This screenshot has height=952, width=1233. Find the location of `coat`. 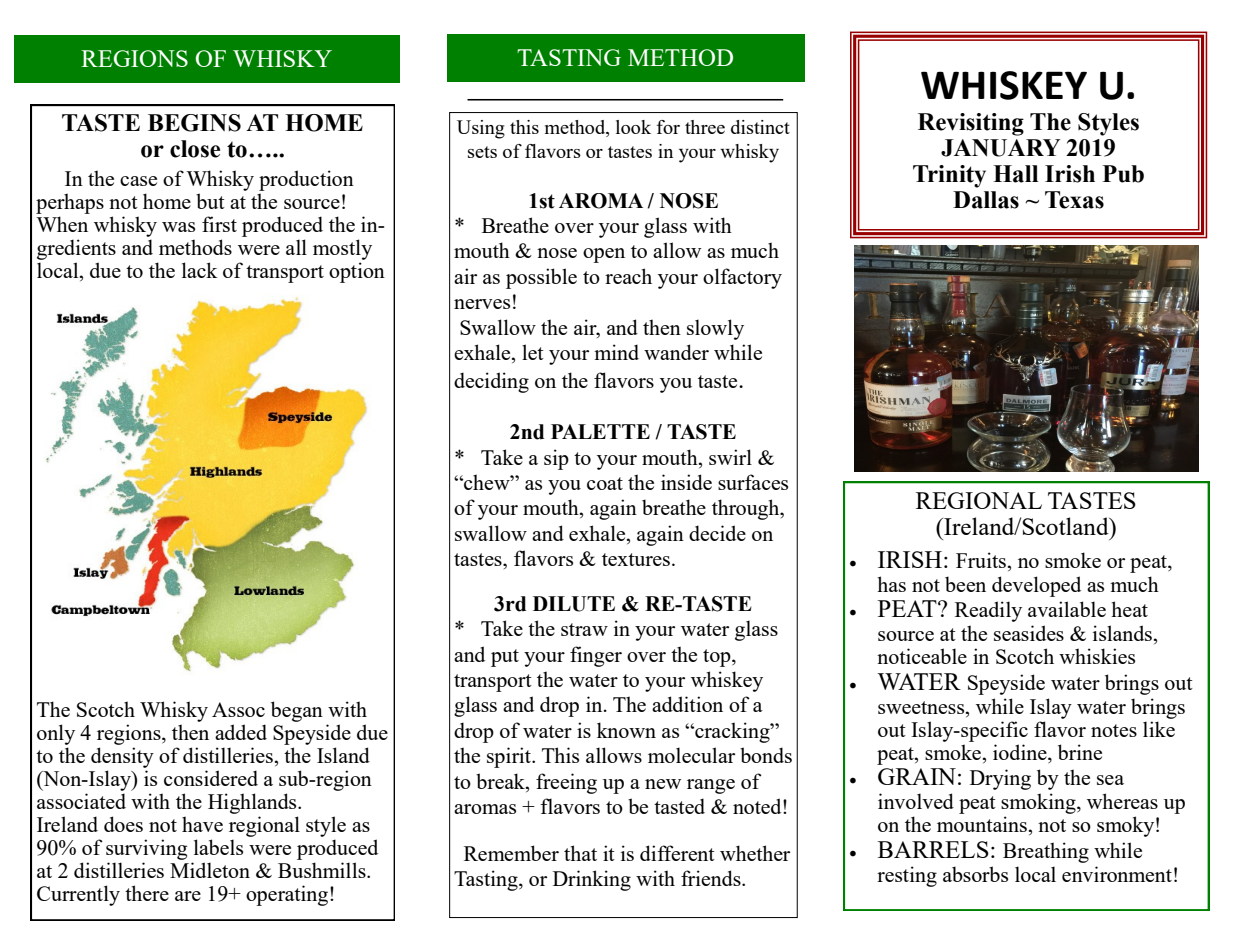

coat is located at coordinates (605, 483).
